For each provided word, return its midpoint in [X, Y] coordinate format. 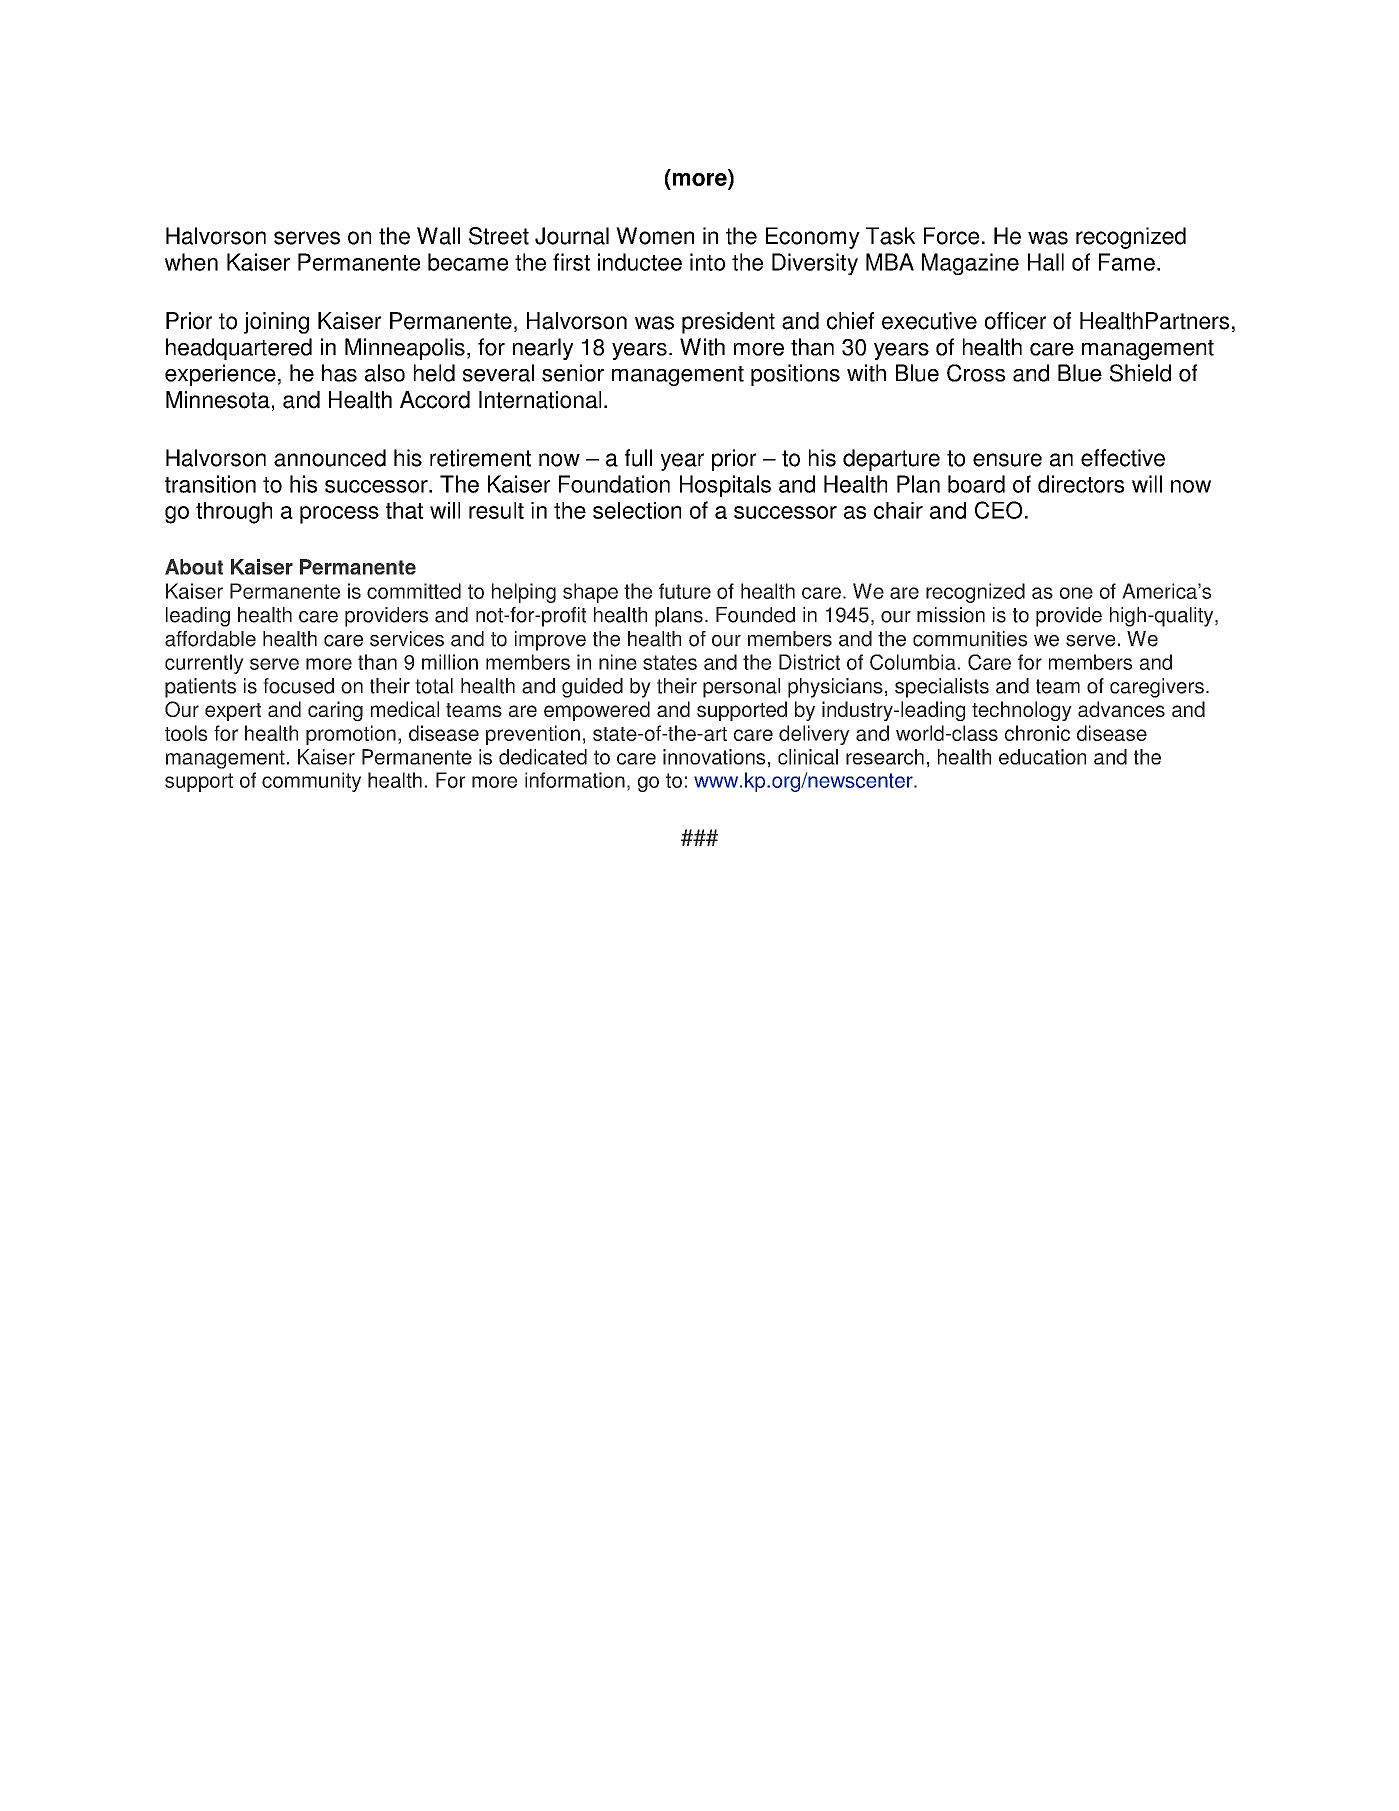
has [339, 373]
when [191, 262]
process [339, 515]
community [311, 782]
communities [970, 639]
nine [618, 662]
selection [637, 510]
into [707, 262]
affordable [210, 639]
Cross [976, 373]
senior [573, 373]
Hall [1046, 262]
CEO [998, 510]
